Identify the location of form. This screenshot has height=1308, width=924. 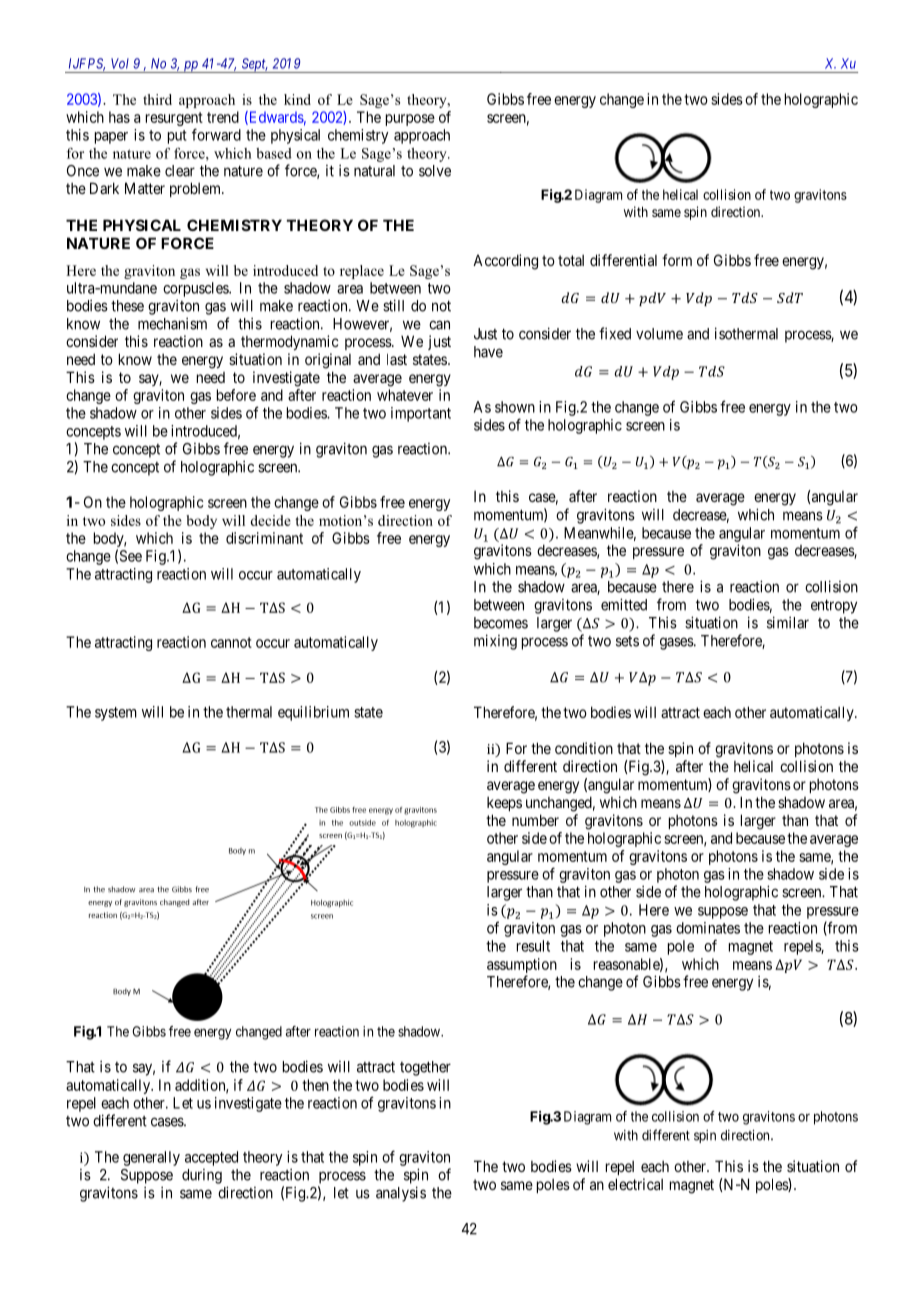
(677, 260).
